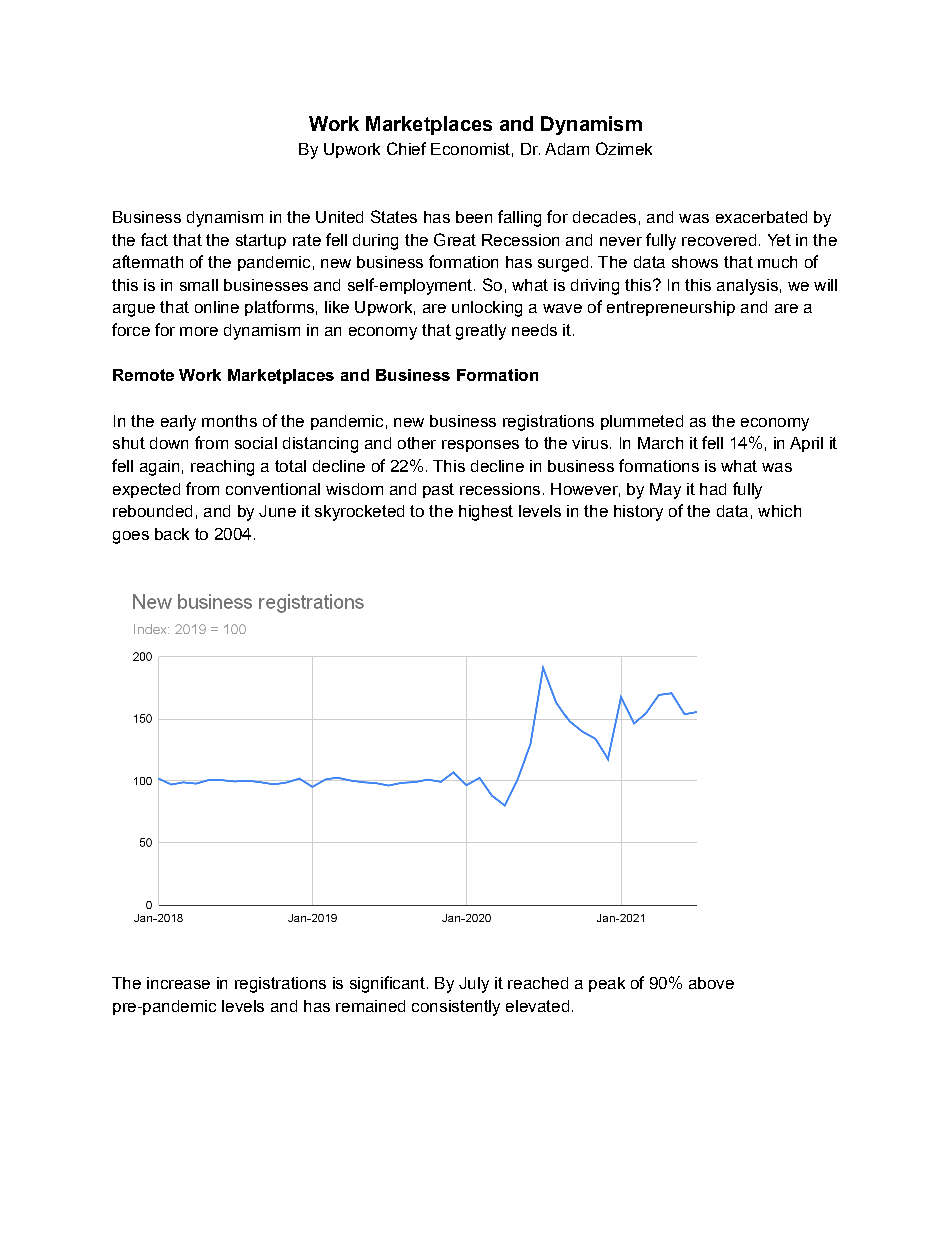 Image resolution: width=952 pixels, height=1233 pixels. Describe the element at coordinates (456, 1008) in the screenshot. I see `consistently` at that location.
